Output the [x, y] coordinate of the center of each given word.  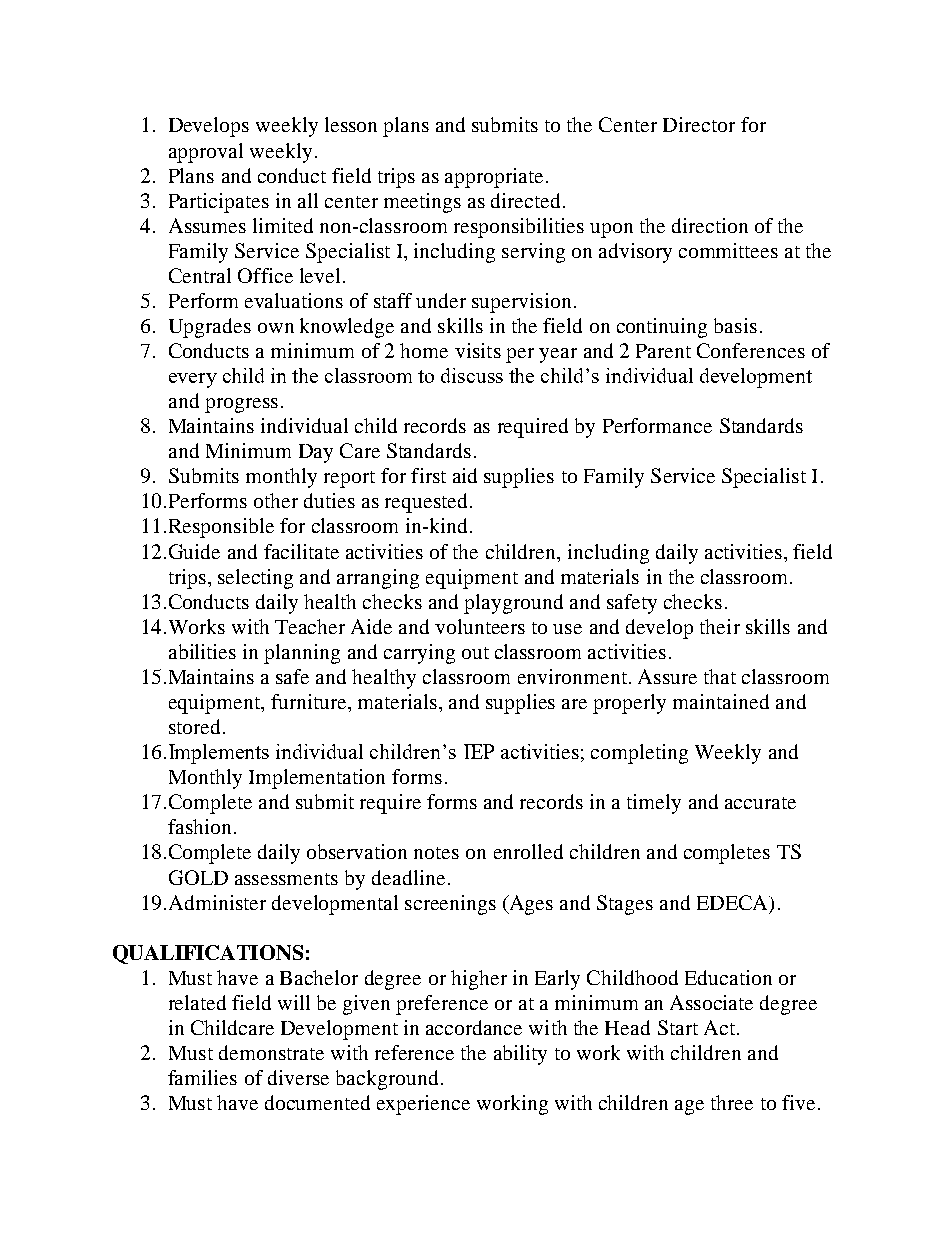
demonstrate [271, 1052]
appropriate [494, 178]
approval [206, 153]
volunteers [480, 626]
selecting [255, 579]
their [720, 626]
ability [520, 1055]
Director [699, 124]
